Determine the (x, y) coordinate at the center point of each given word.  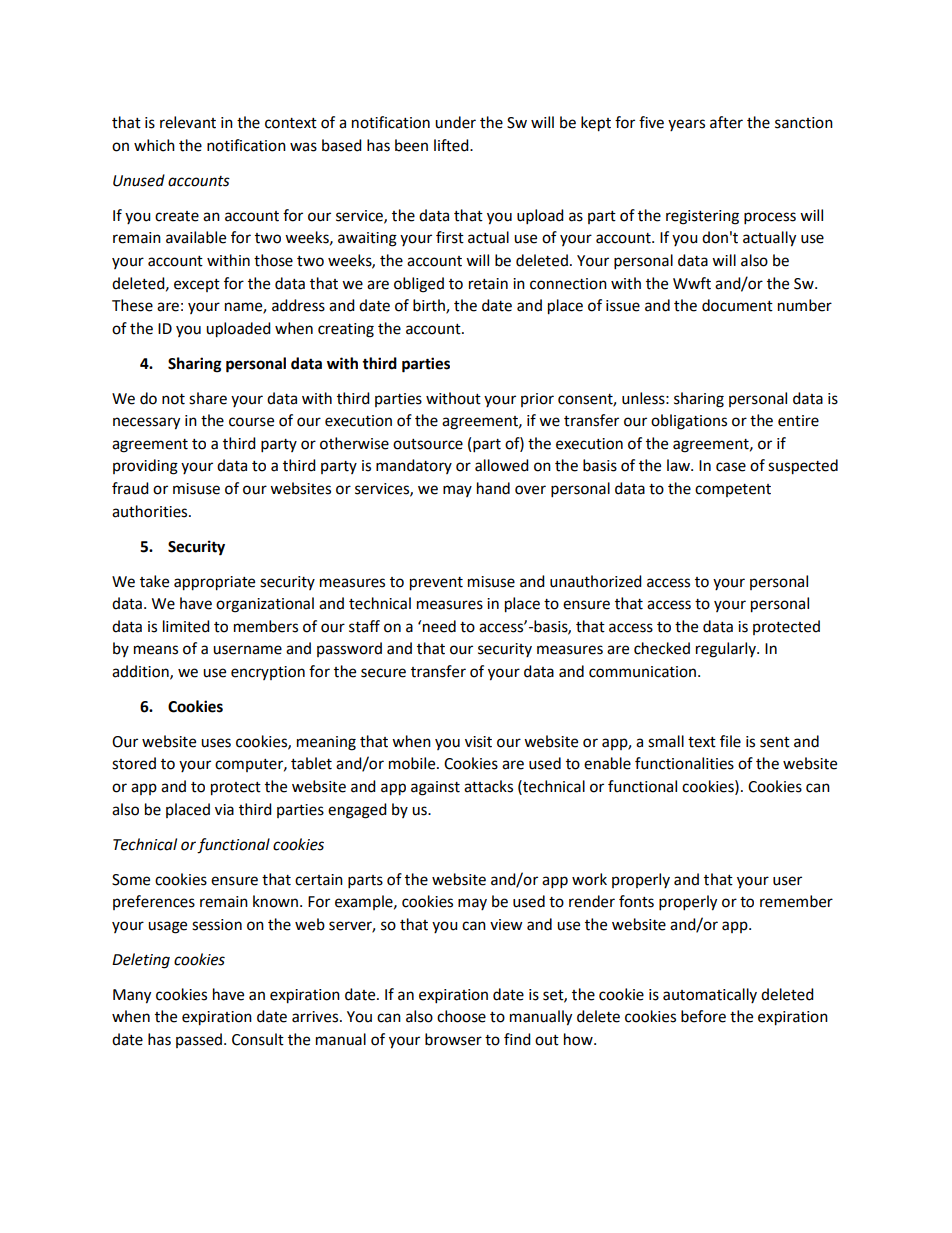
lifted (452, 145)
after (726, 122)
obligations (689, 422)
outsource (428, 444)
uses (216, 743)
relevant (188, 122)
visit (478, 742)
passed (200, 1040)
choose (461, 1016)
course (251, 422)
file (730, 741)
